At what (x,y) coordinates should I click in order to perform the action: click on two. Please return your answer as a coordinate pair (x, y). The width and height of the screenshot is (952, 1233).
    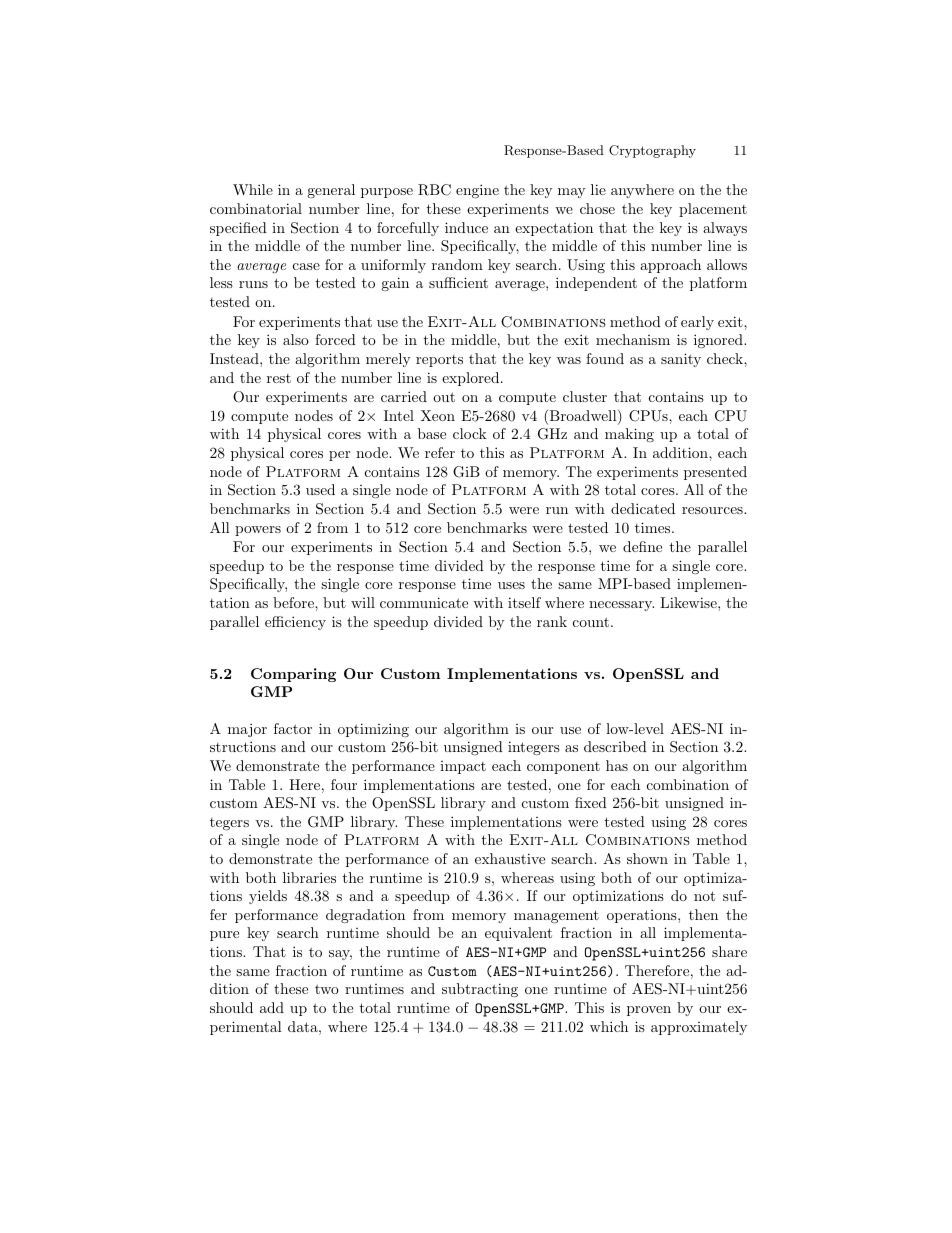
    Looking at the image, I should click on (327, 989).
